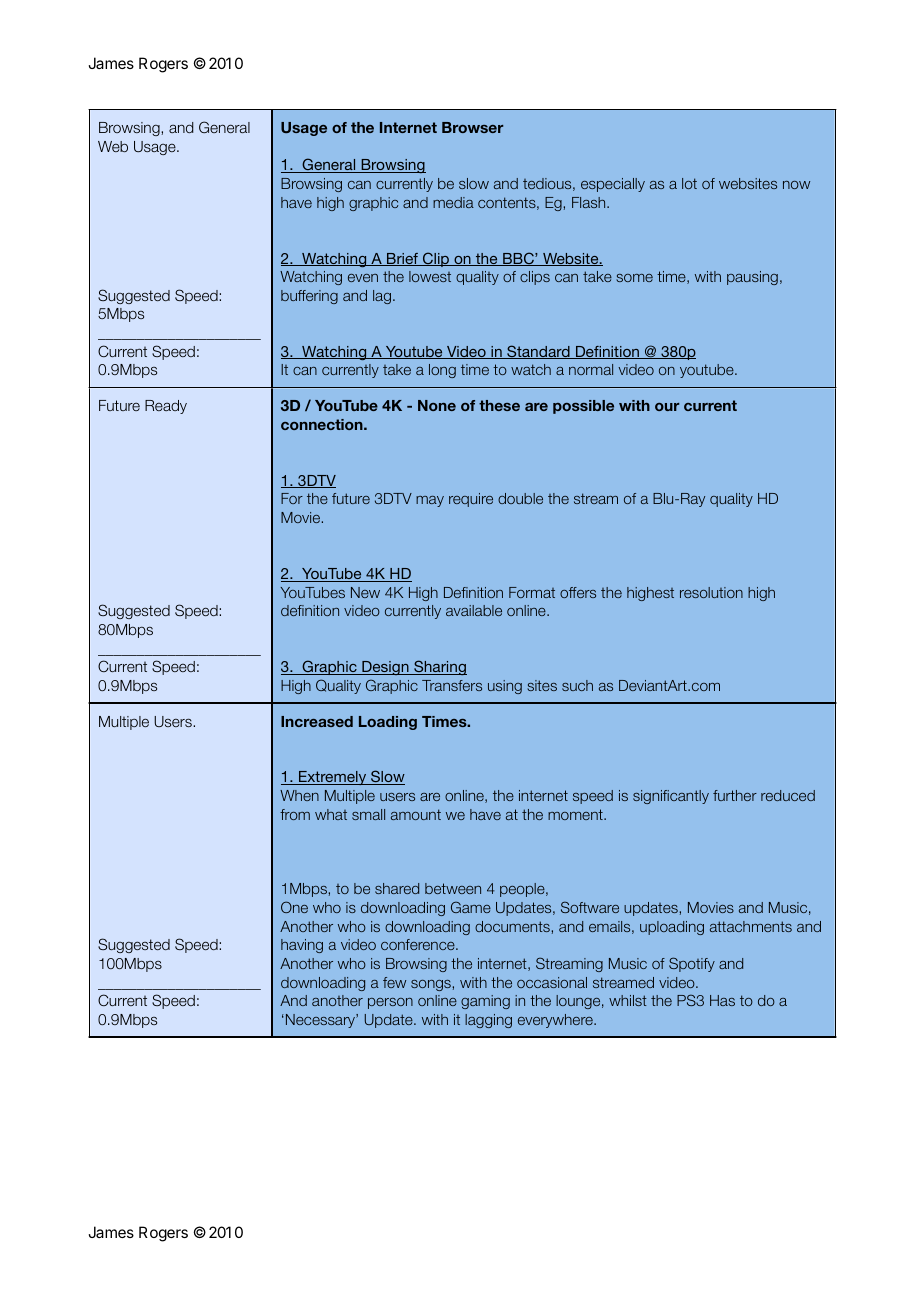  Describe the element at coordinates (485, 1002) in the image. I see `gaming` at that location.
